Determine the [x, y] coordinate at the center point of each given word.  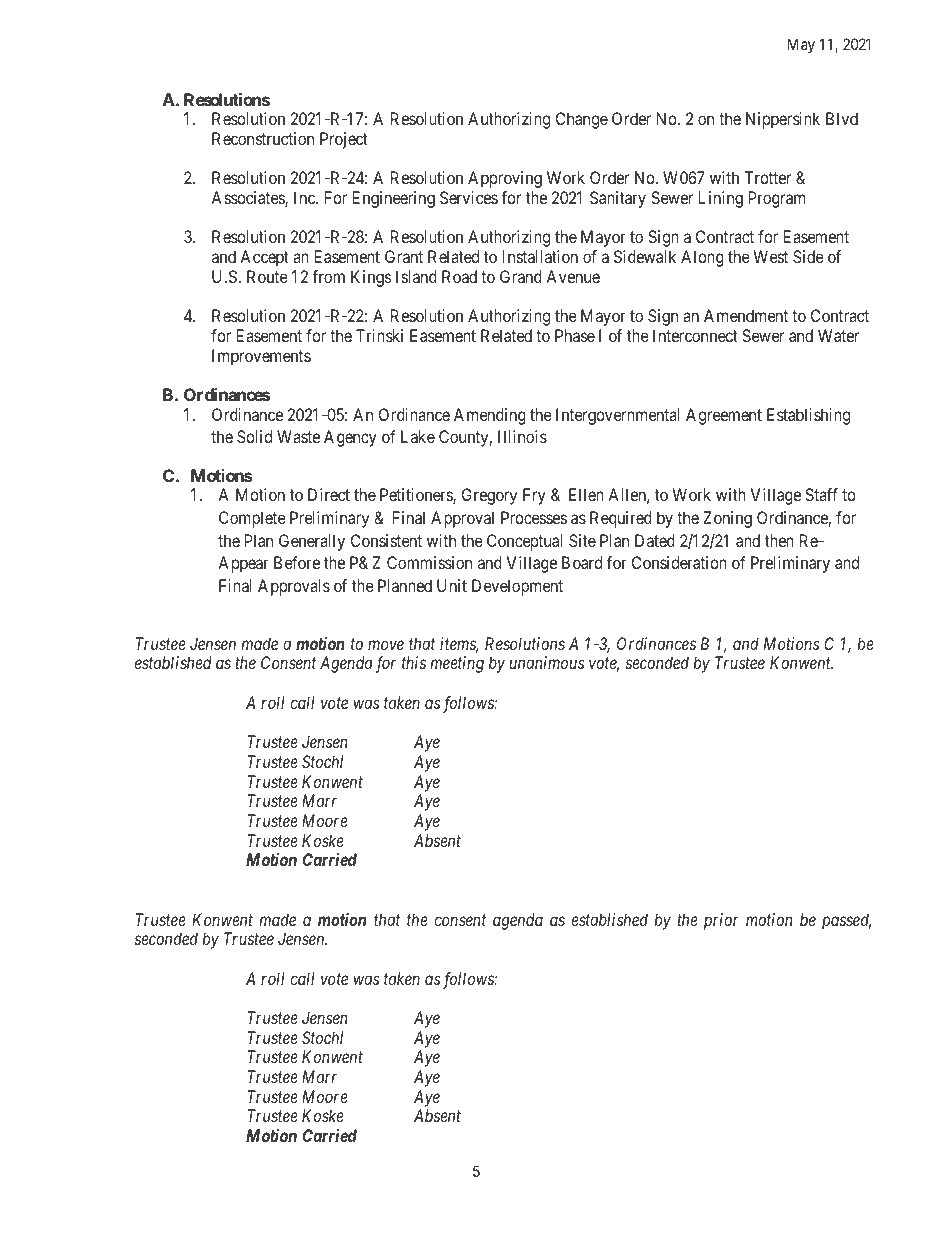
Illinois [522, 436]
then [779, 540]
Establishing [808, 416]
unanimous [547, 662]
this [414, 662]
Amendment [746, 315]
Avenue [573, 276]
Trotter [767, 177]
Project [344, 140]
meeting [457, 664]
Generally [312, 542]
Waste [298, 436]
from [328, 276]
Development [517, 587]
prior [721, 921]
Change [582, 120]
